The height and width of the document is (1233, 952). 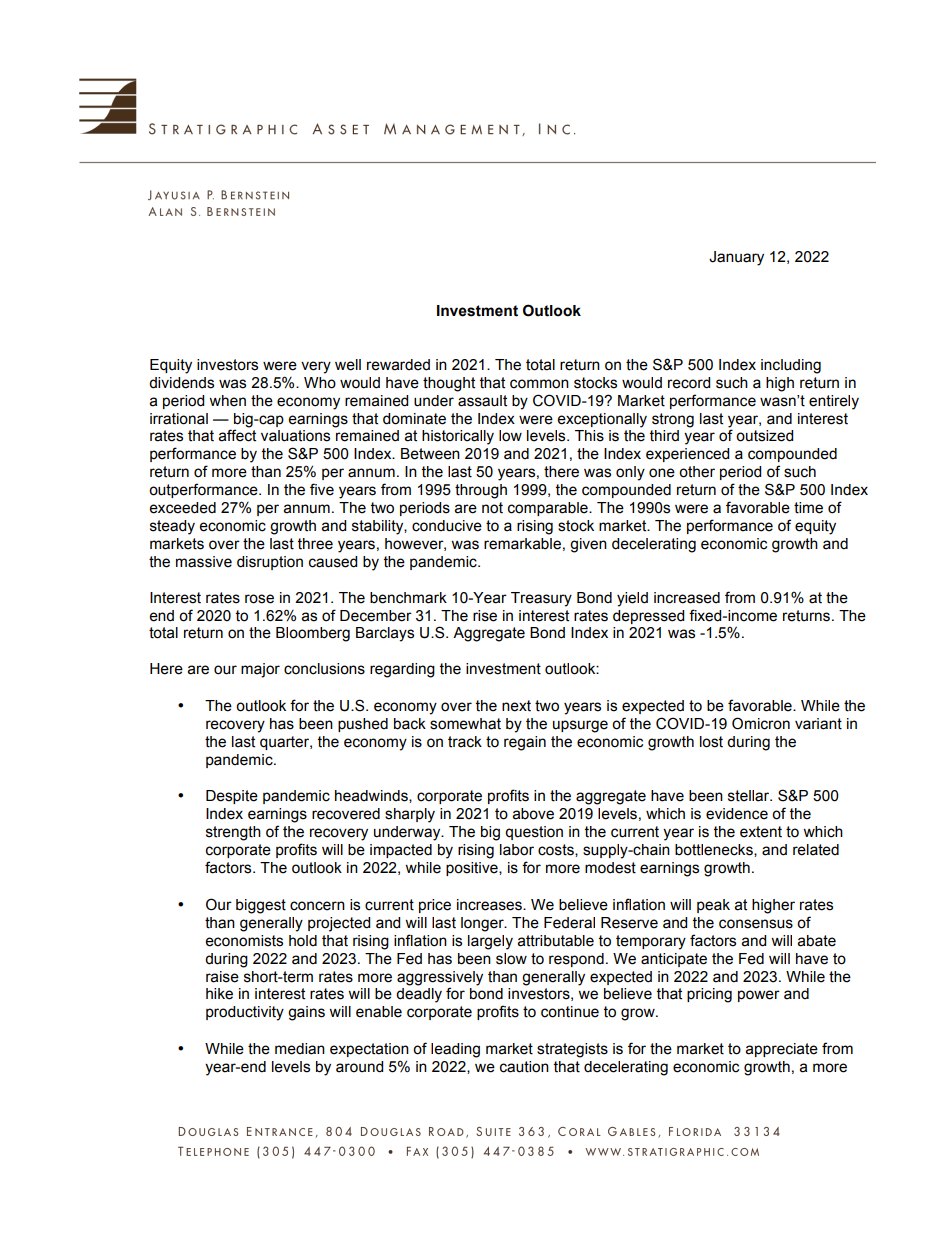 What do you see at coordinates (348, 365) in the document?
I see `well` at bounding box center [348, 365].
